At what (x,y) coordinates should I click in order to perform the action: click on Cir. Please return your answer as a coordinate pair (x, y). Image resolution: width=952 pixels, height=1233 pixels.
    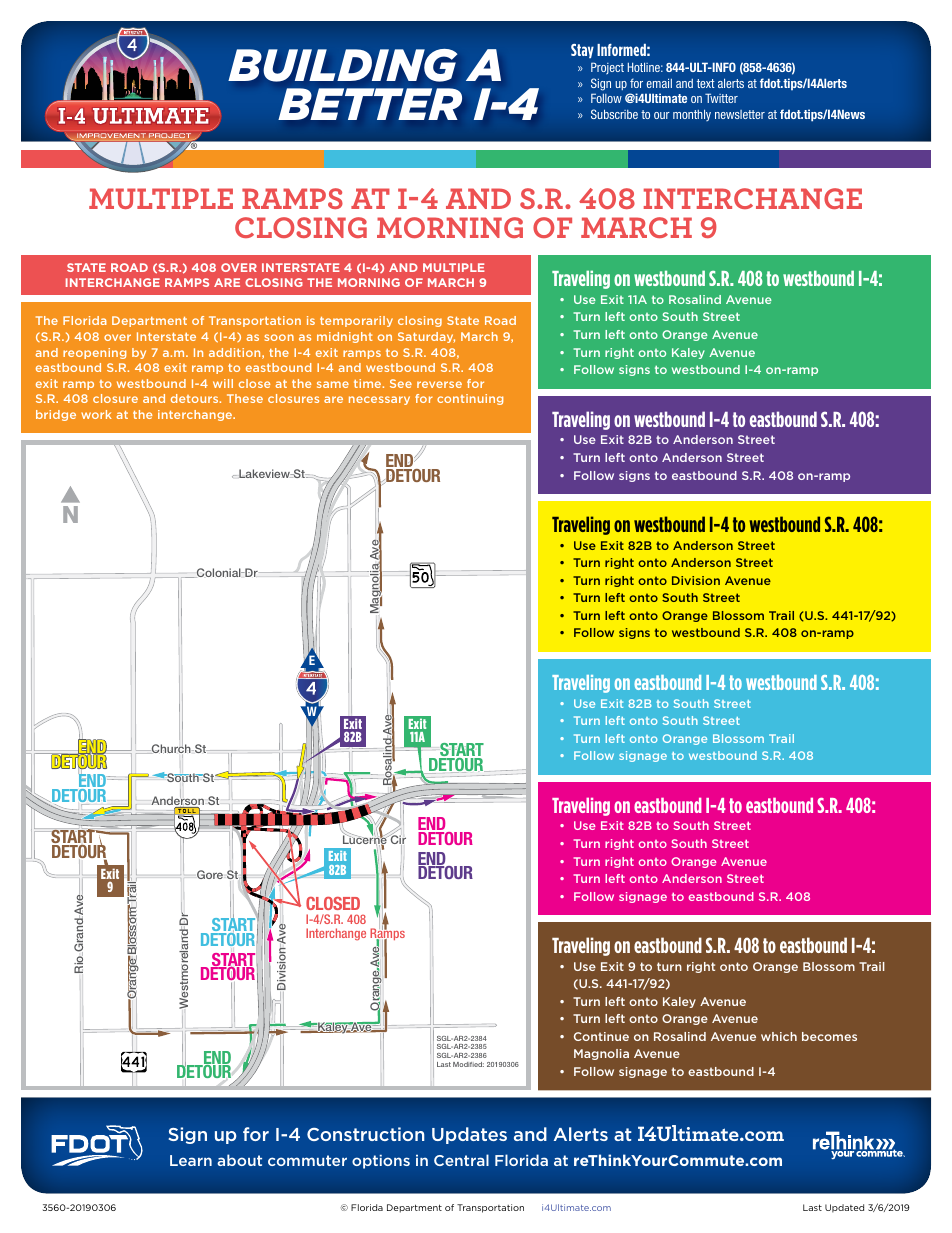
    Looking at the image, I should click on (397, 840).
